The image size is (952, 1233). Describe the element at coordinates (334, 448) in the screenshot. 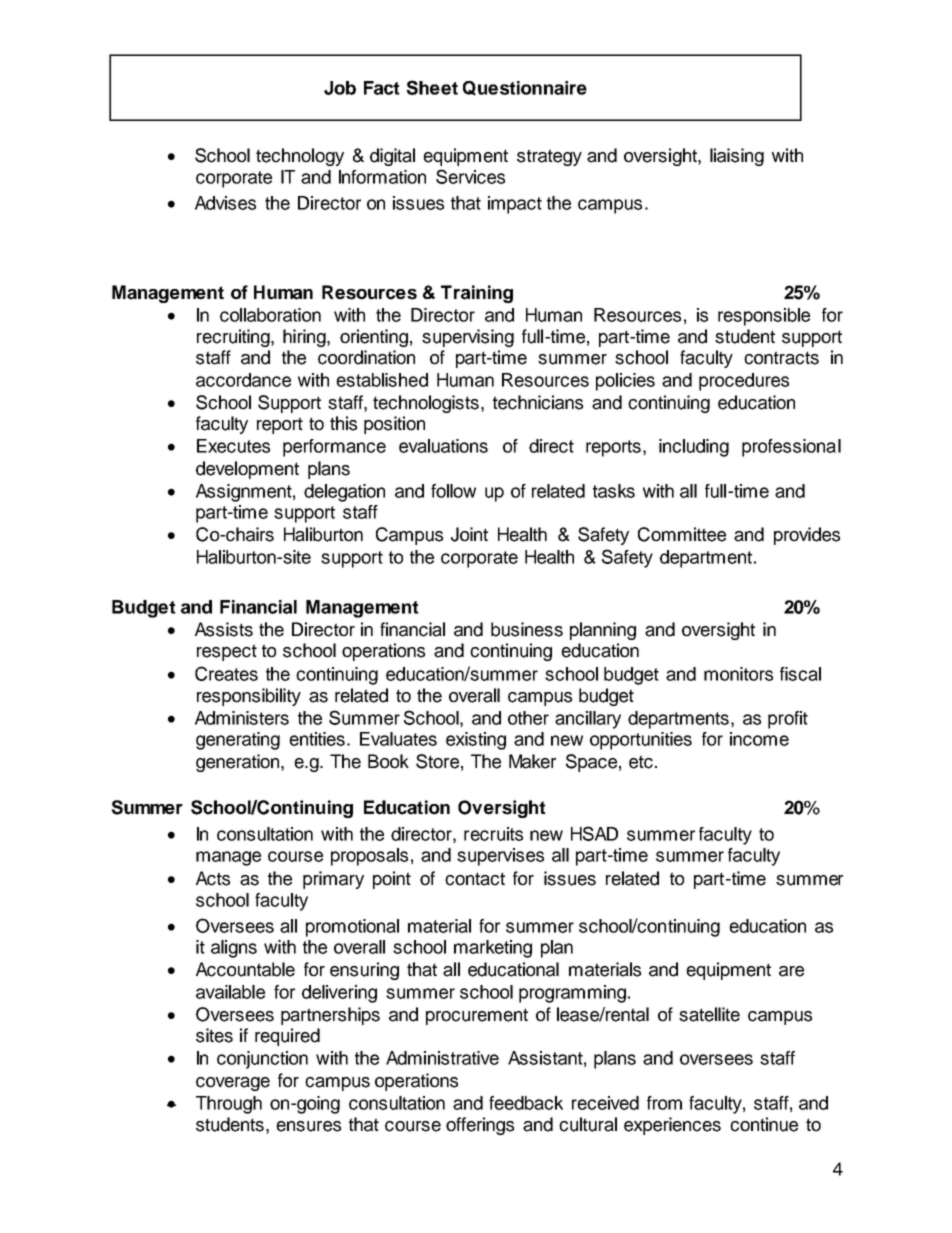

I see `performance` at that location.
